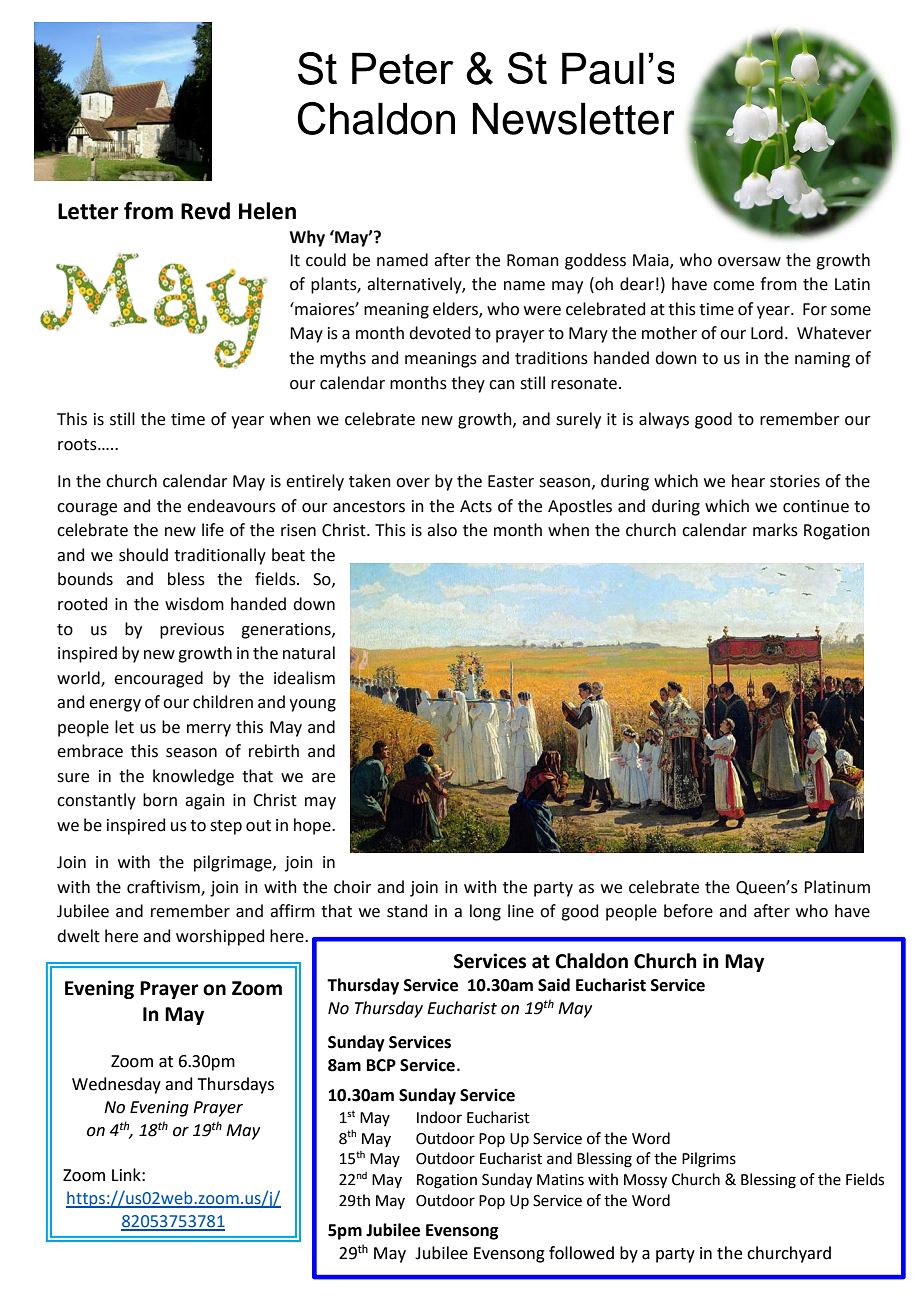 This page has height=1308, width=924. I want to click on Helen, so click(267, 211).
